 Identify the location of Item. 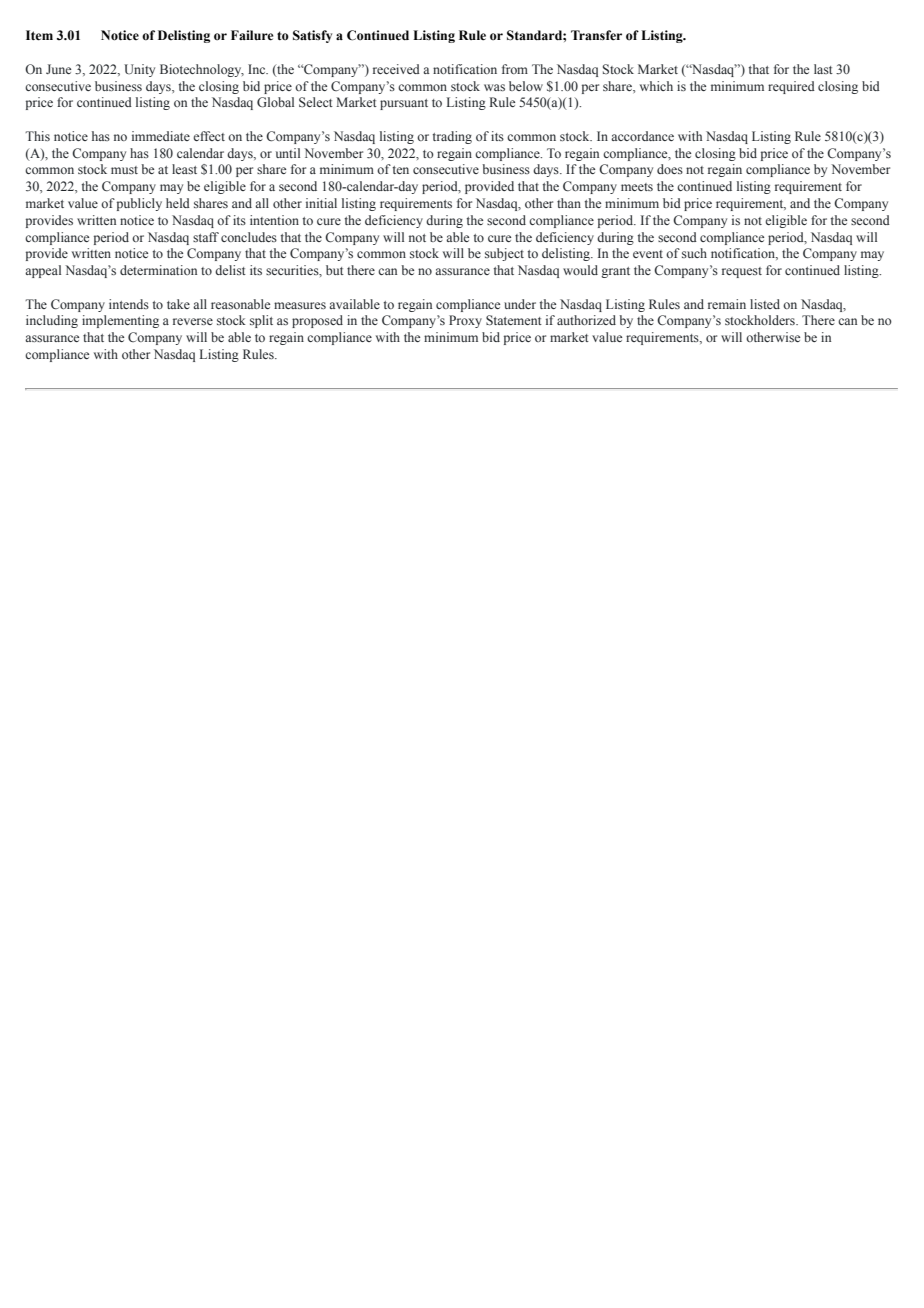
(39, 35).
